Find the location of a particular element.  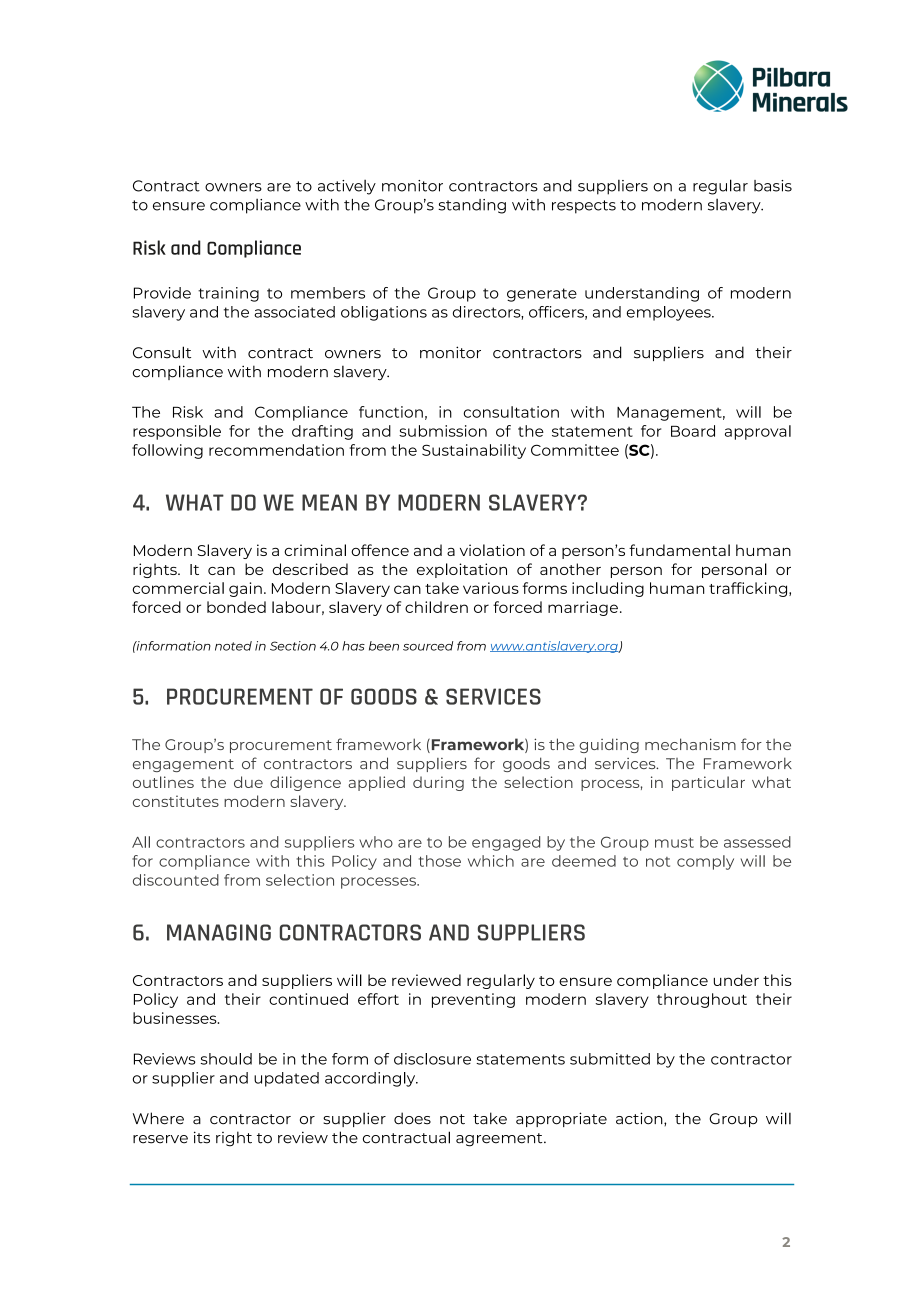

actively is located at coordinates (347, 187).
